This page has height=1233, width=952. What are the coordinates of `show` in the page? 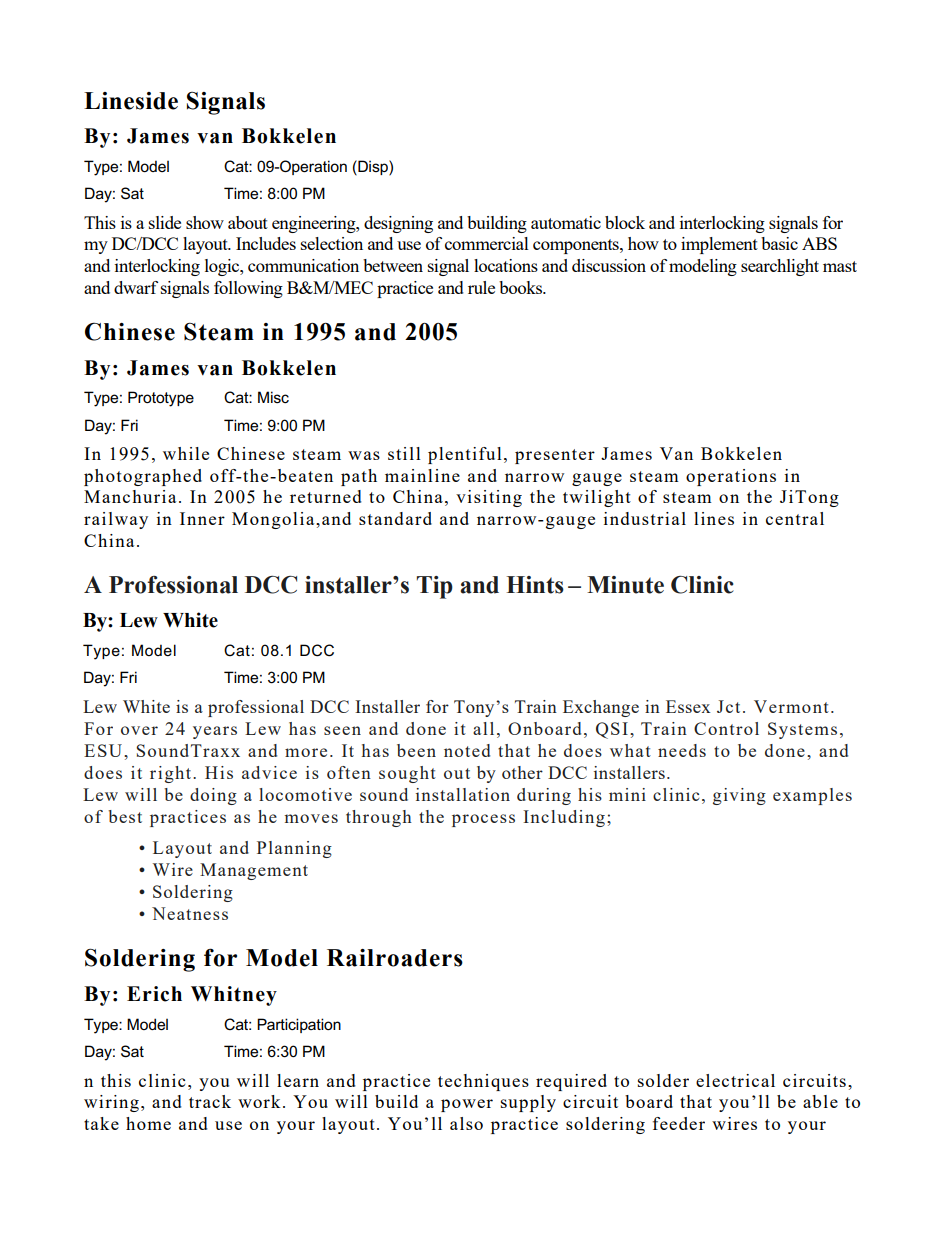 It's located at (205, 222).
